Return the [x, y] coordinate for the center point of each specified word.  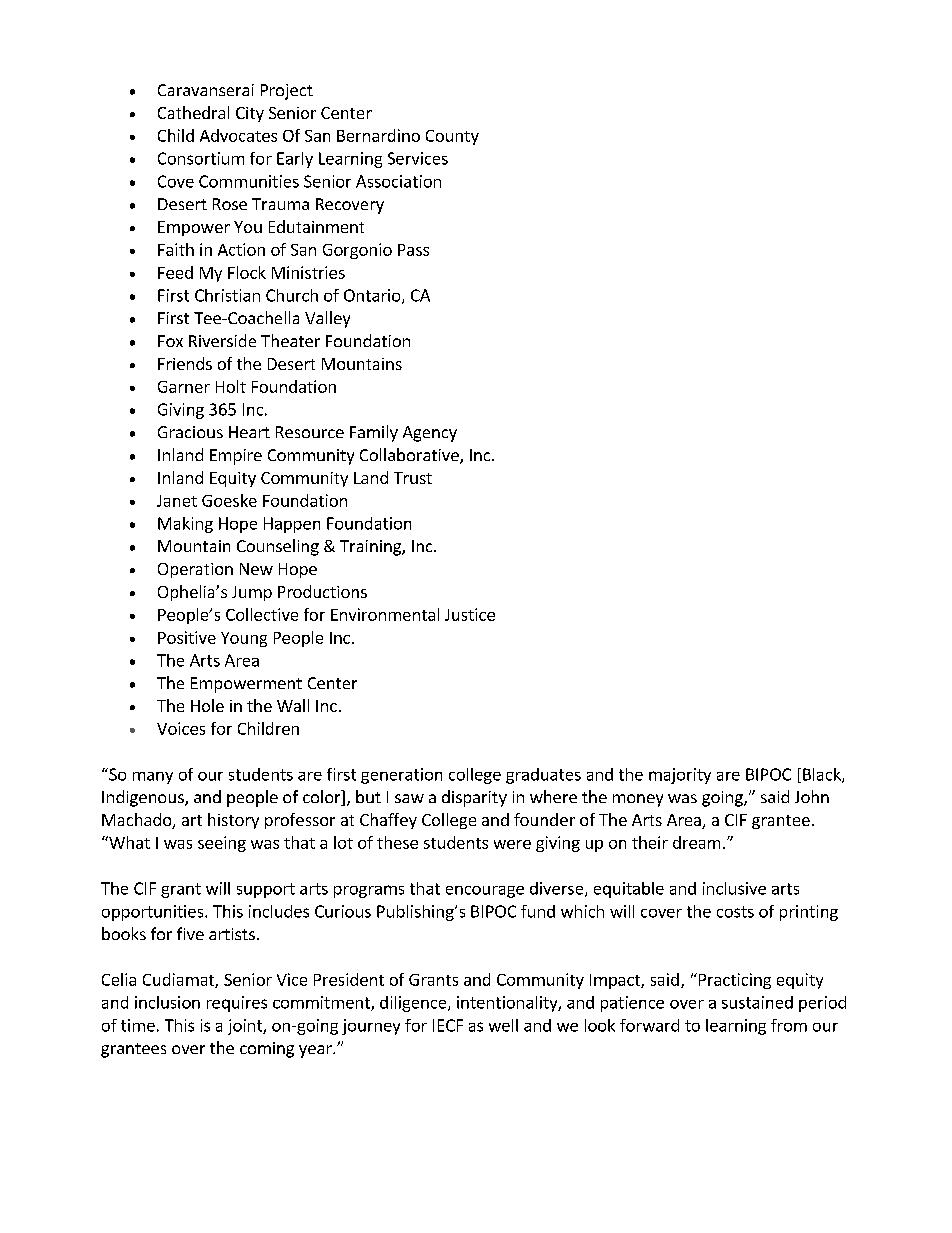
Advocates [238, 135]
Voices [181, 728]
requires [237, 1004]
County [452, 137]
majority [680, 776]
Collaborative [410, 456]
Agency [430, 434]
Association [398, 181]
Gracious [190, 432]
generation [401, 776]
